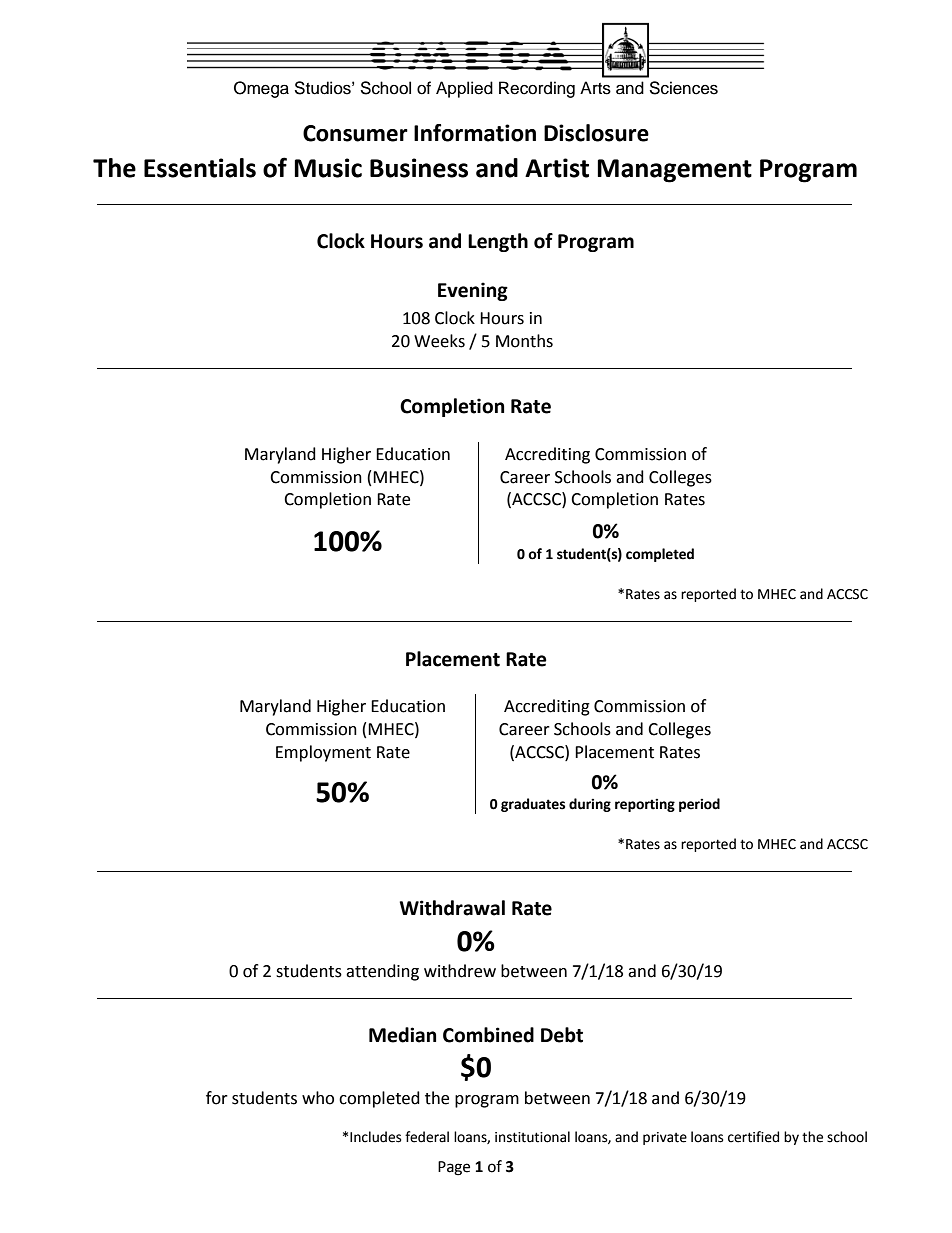 This image has width=952, height=1233. I want to click on attending, so click(382, 972).
